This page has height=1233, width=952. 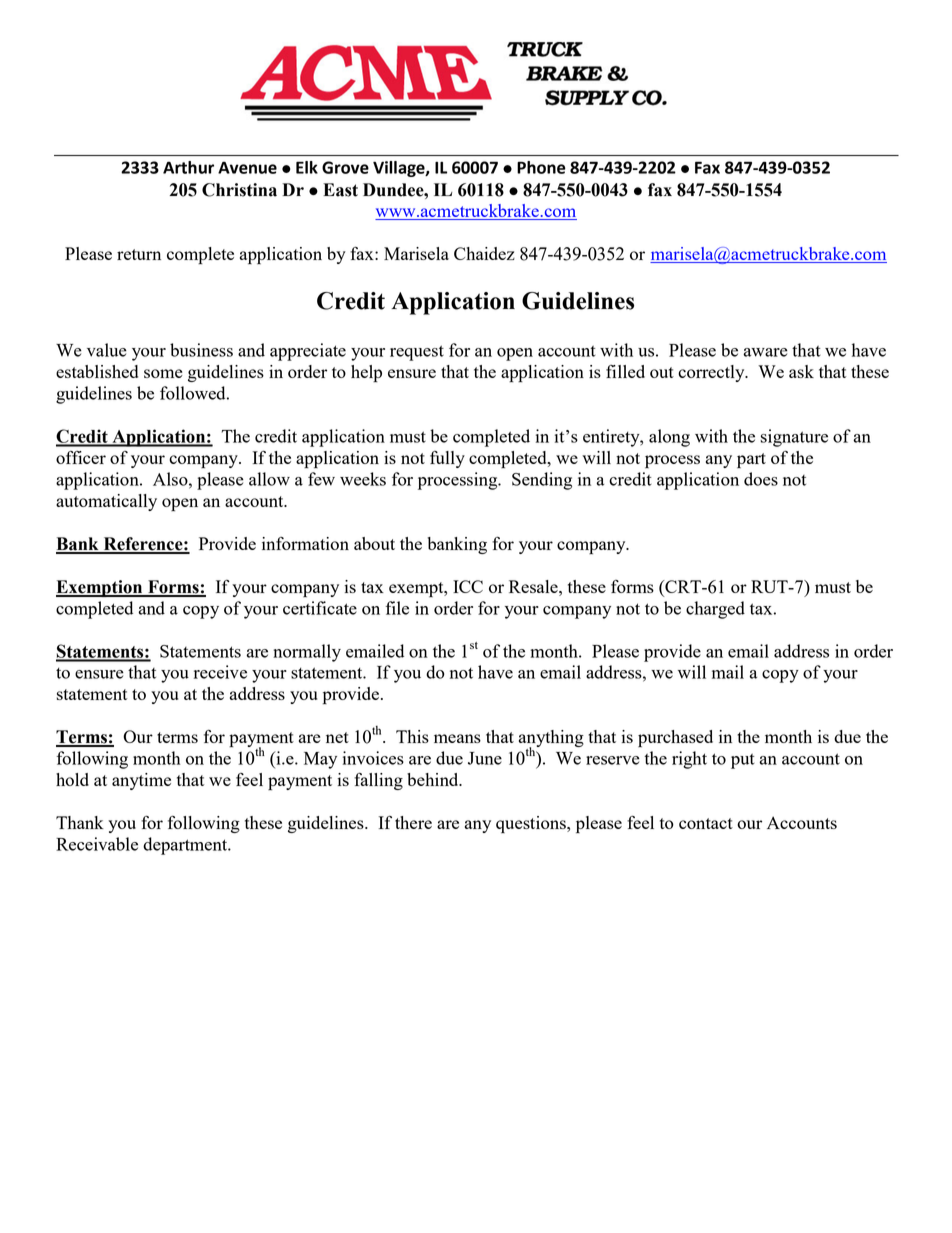 What do you see at coordinates (447, 459) in the page?
I see `fully` at bounding box center [447, 459].
